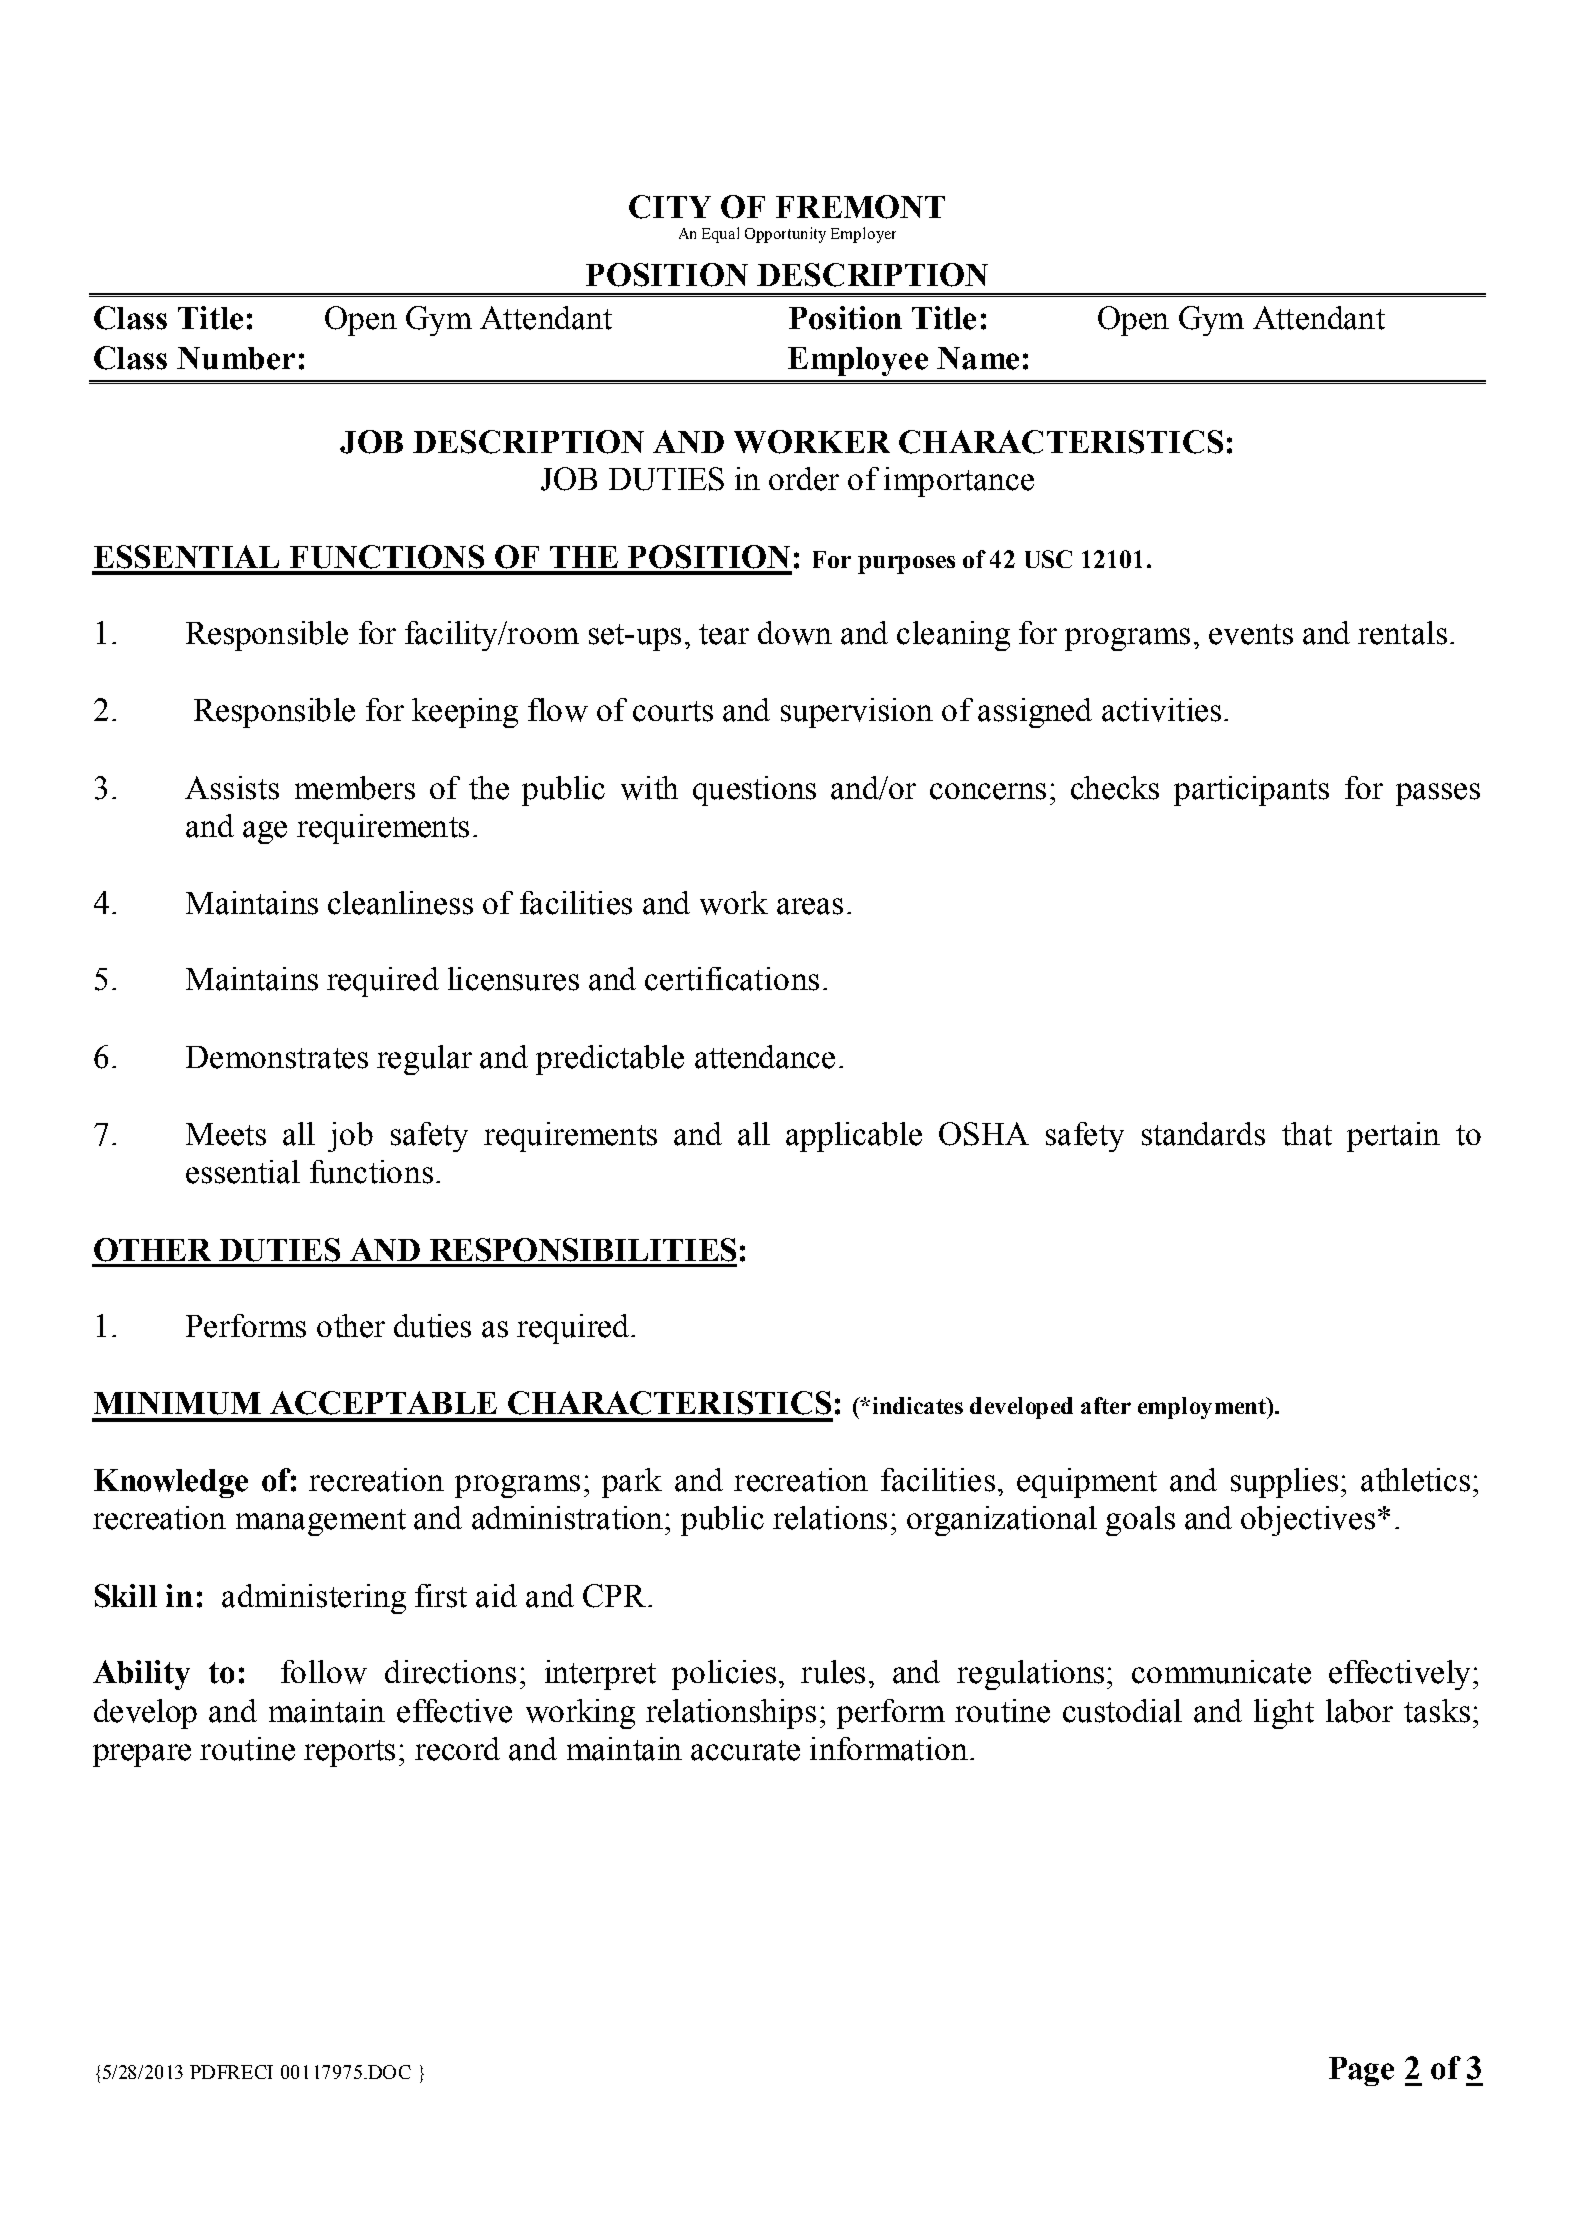  I want to click on that, so click(1307, 1134).
